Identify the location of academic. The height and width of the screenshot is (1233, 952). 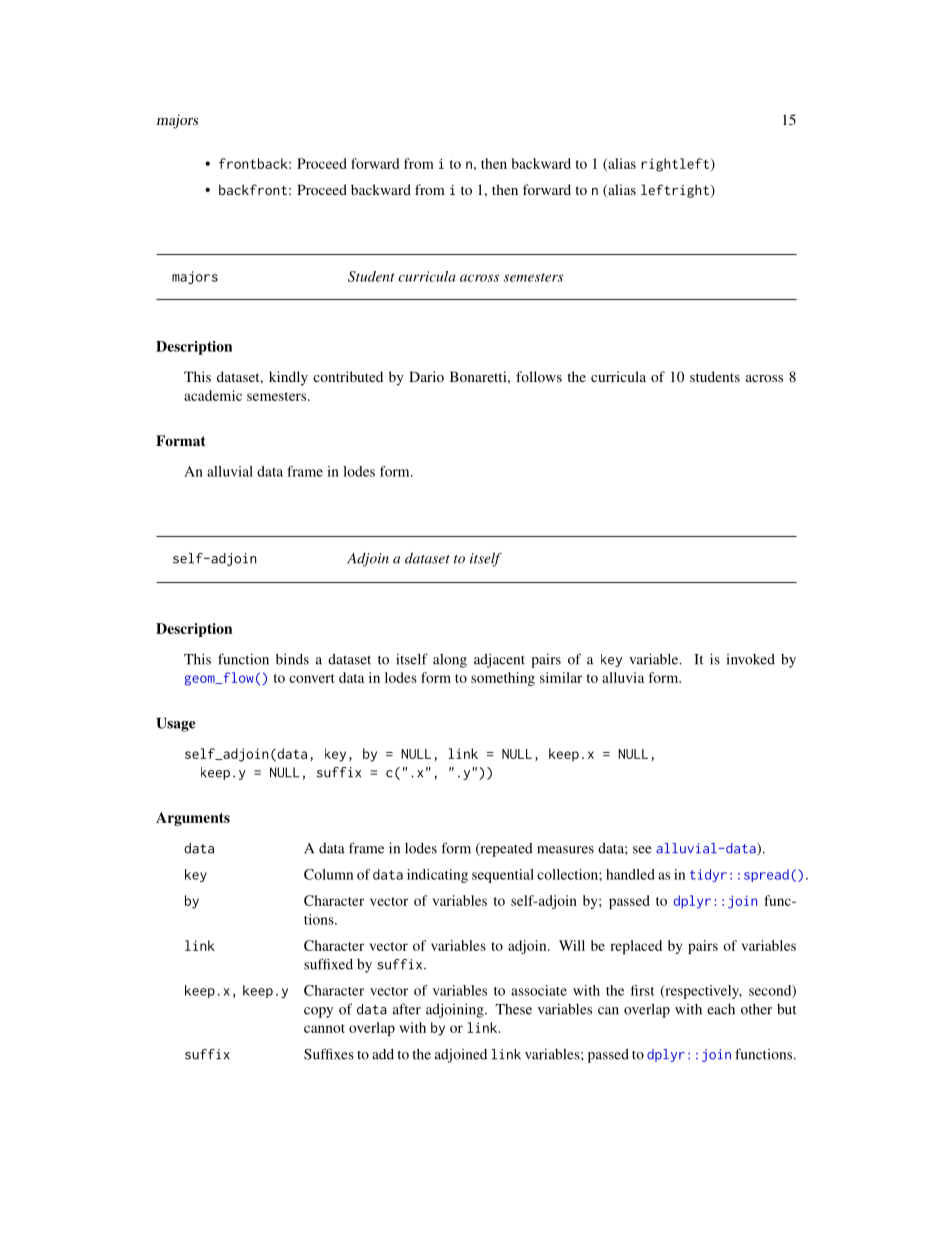
(213, 395).
